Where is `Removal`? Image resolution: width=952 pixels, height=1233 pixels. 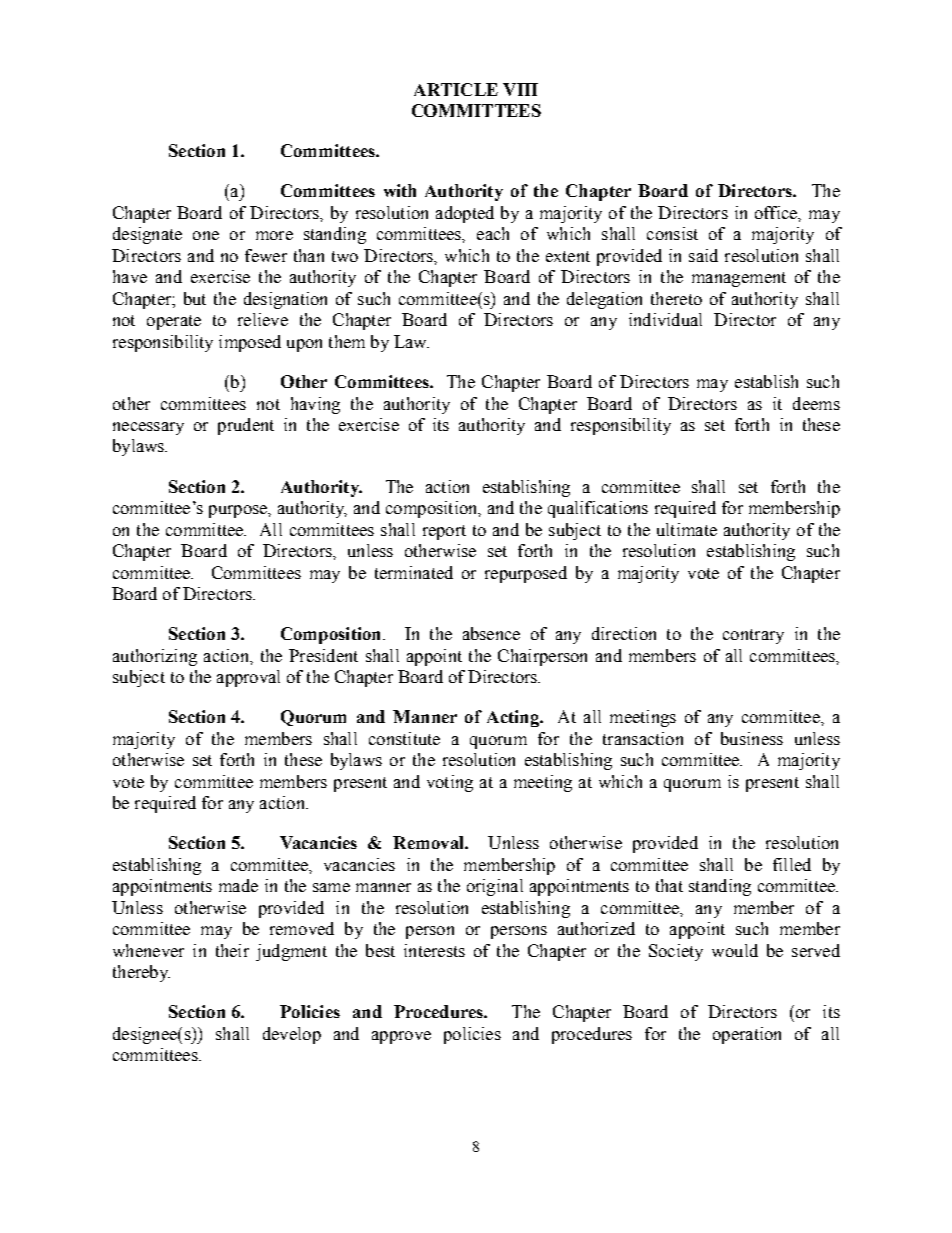 Removal is located at coordinates (429, 842).
